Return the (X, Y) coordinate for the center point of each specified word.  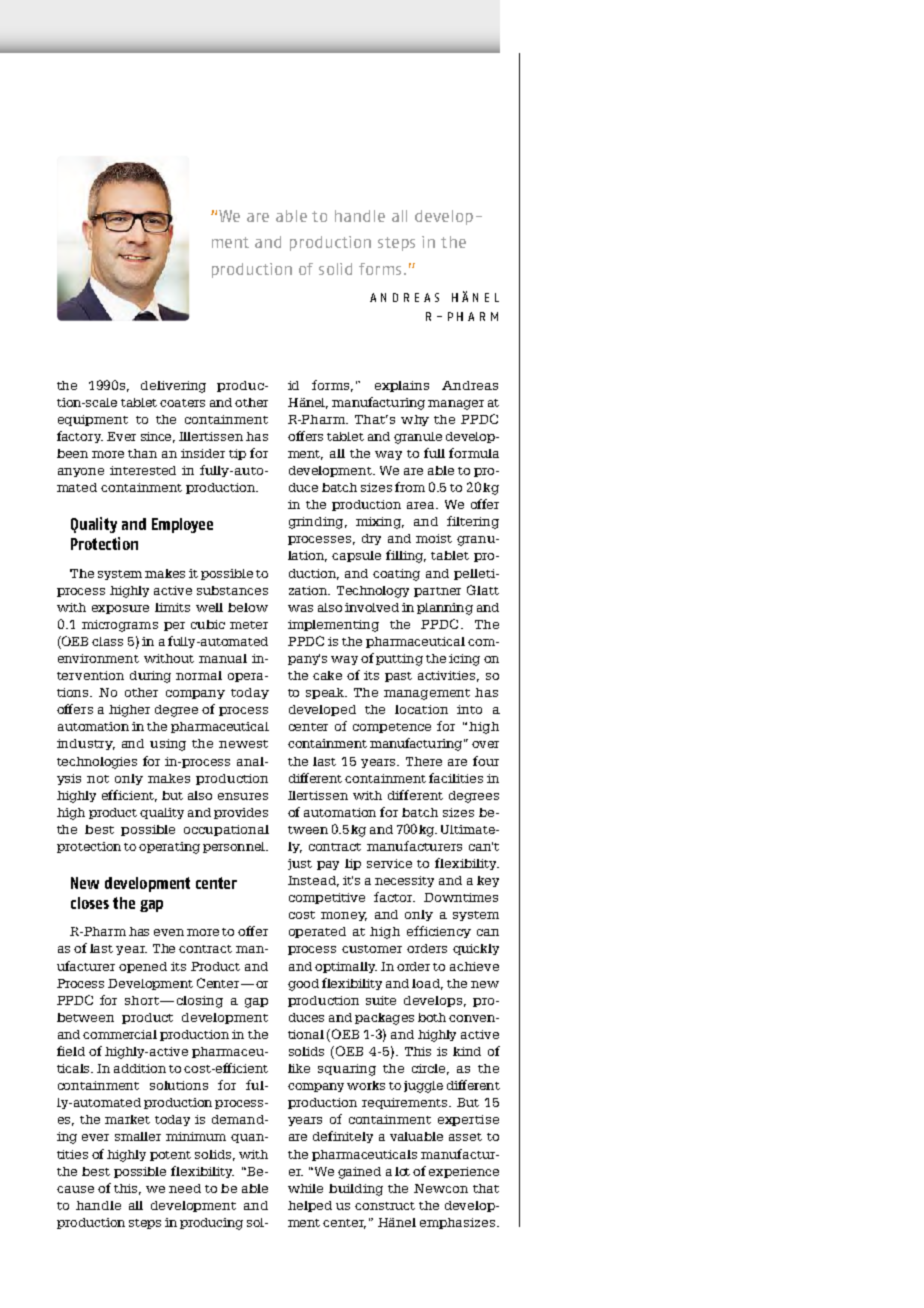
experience (464, 1172)
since (158, 437)
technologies (97, 763)
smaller (138, 1136)
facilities (456, 778)
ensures (243, 796)
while (305, 1188)
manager (456, 405)
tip (237, 454)
